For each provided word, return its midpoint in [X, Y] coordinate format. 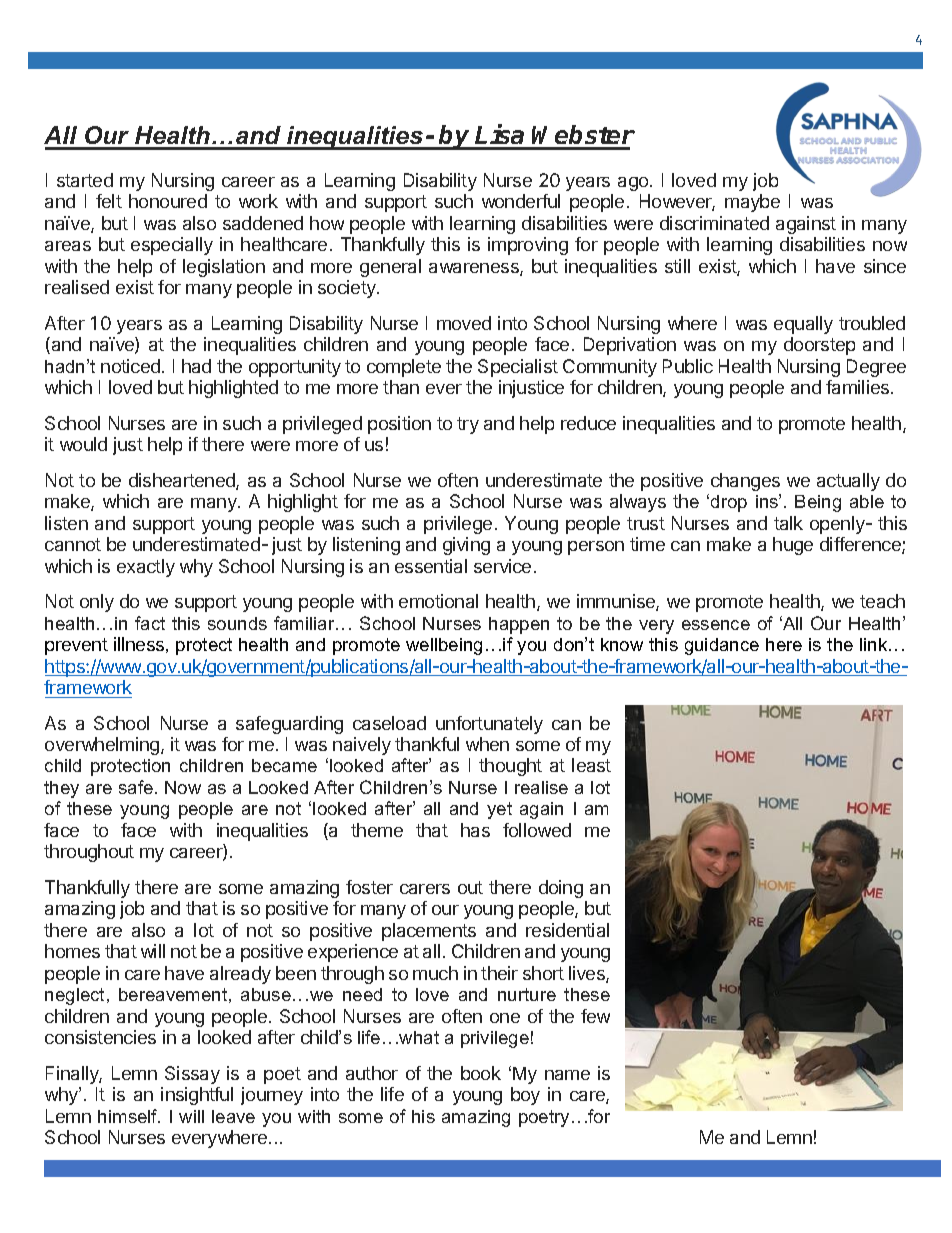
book [481, 1073]
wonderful [521, 201]
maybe [752, 203]
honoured [168, 201]
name [567, 1075]
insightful [197, 1096]
